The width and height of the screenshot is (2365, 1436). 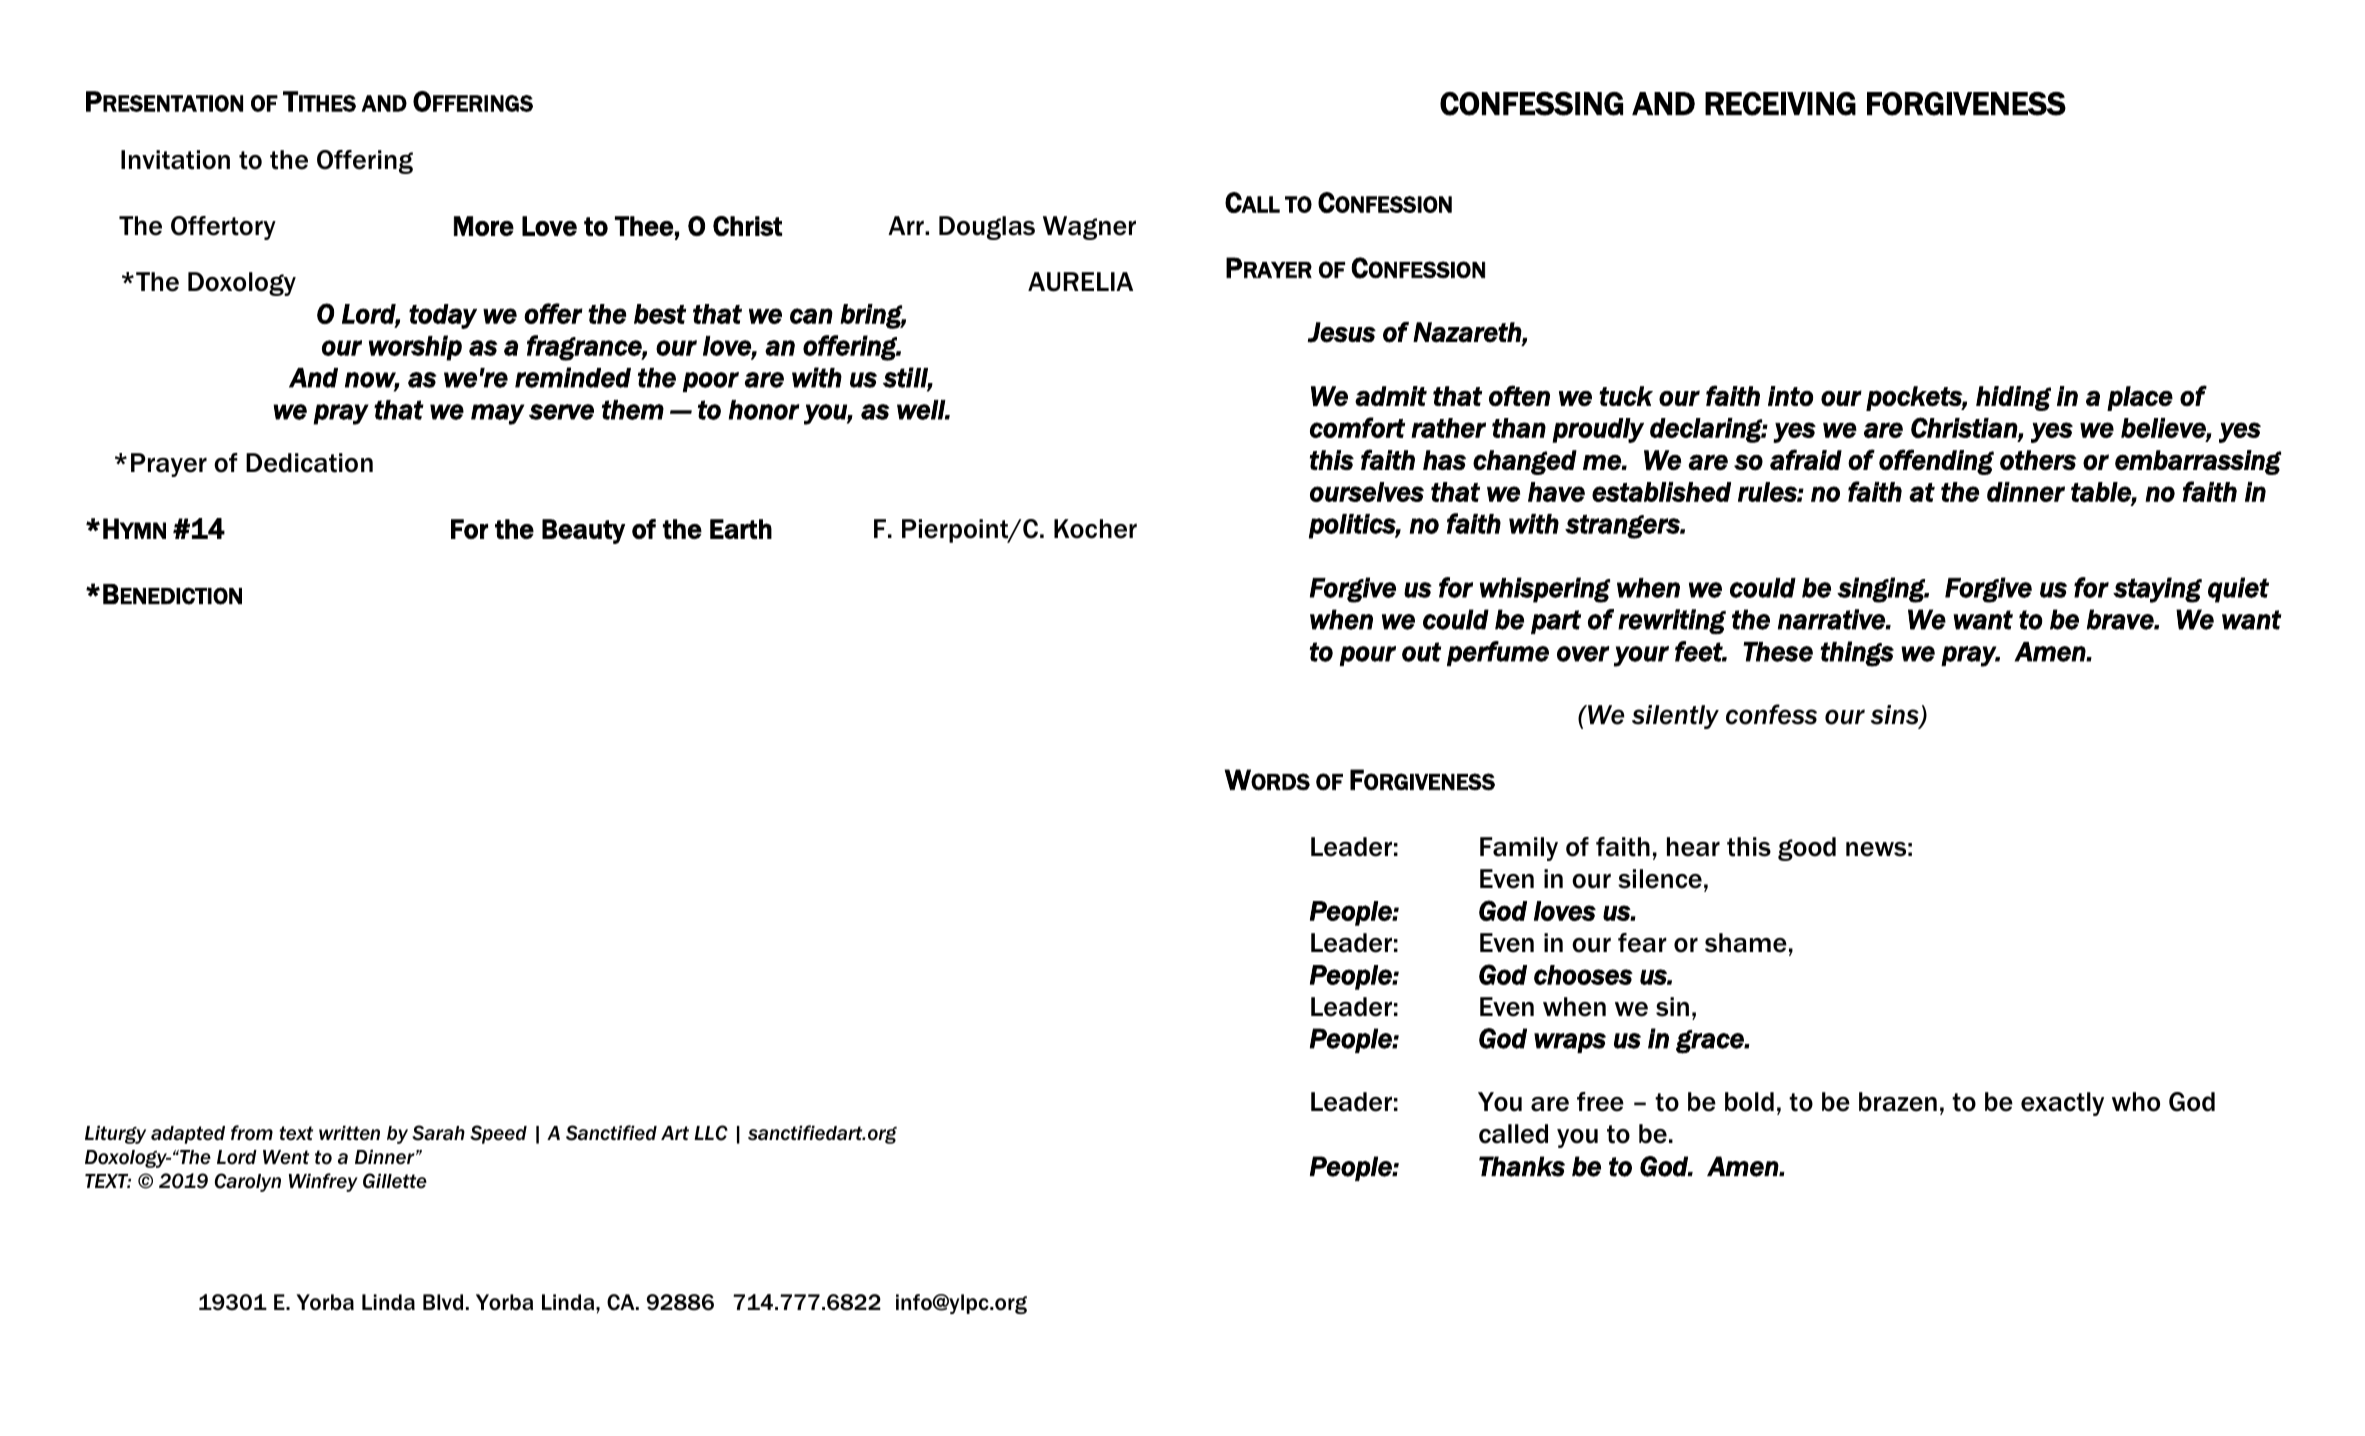 I want to click on exactly, so click(x=2062, y=1104).
